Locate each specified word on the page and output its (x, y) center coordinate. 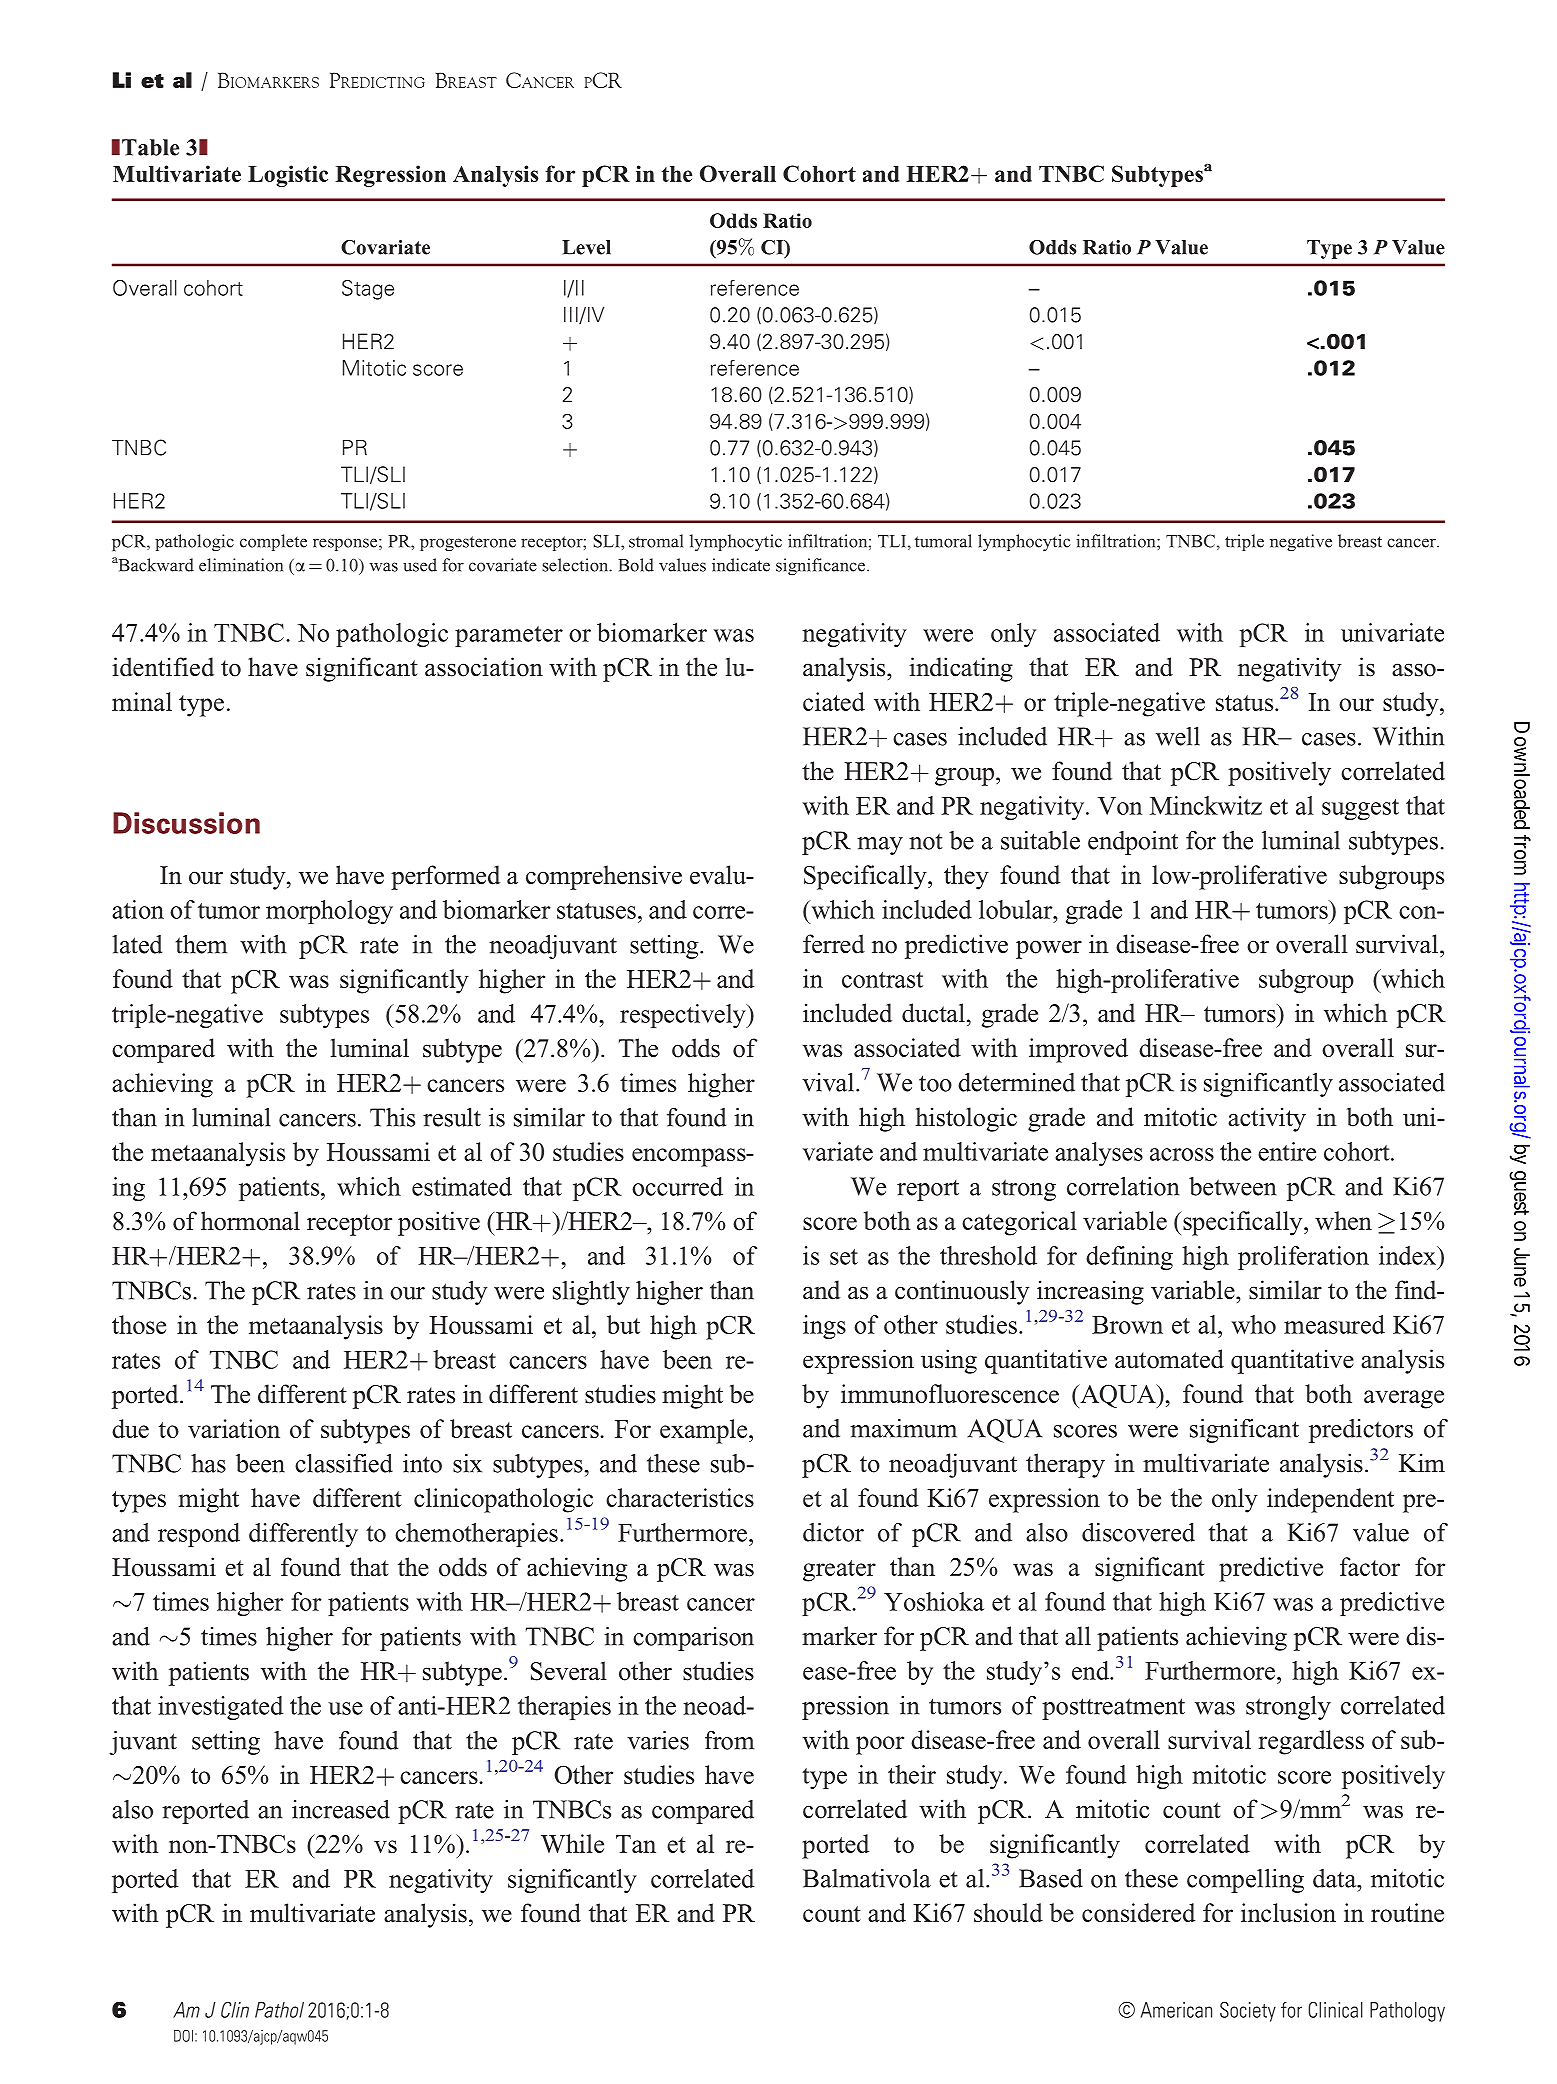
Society (1248, 2012)
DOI (183, 2036)
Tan (636, 1844)
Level (586, 247)
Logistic (288, 176)
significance (820, 566)
